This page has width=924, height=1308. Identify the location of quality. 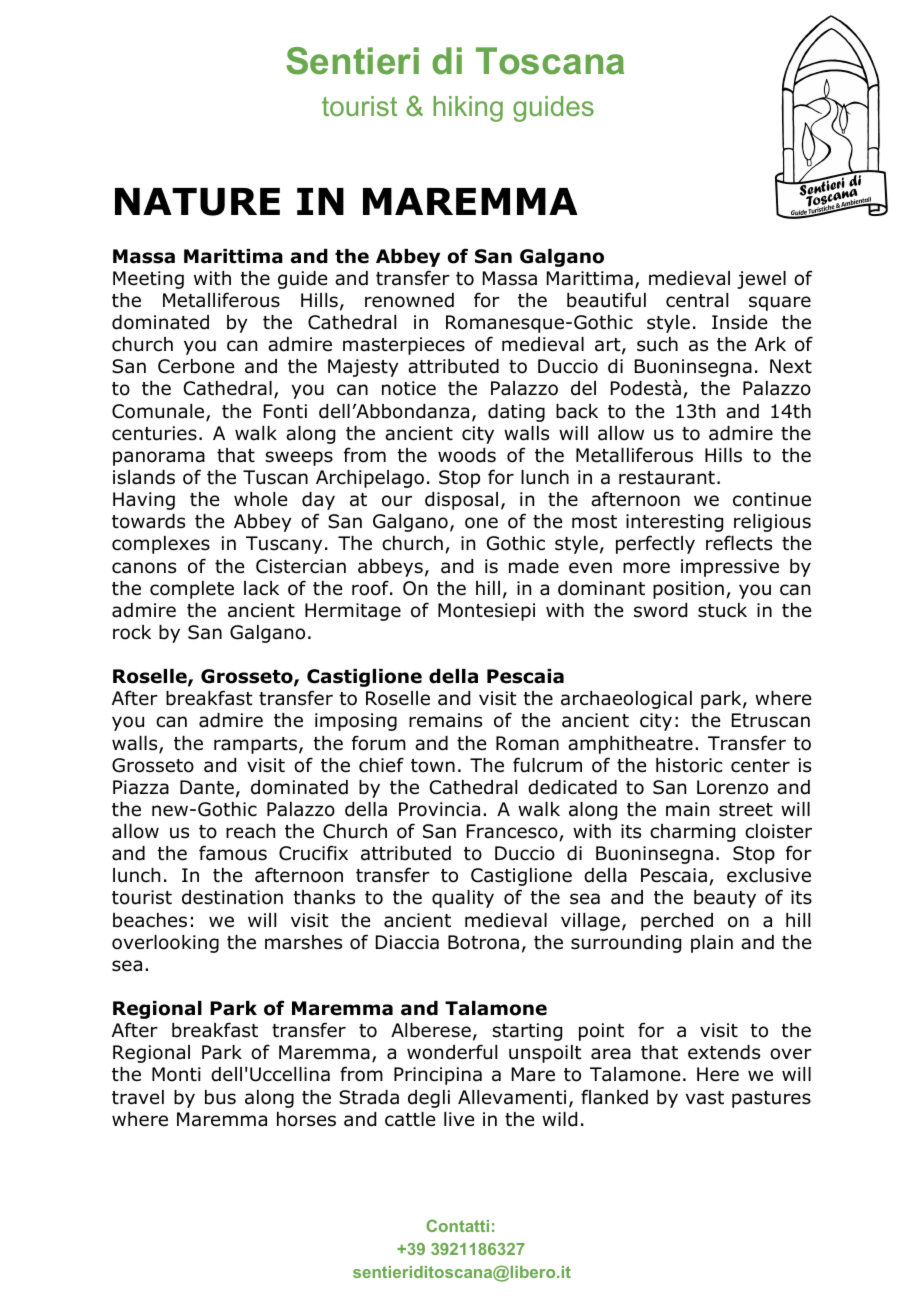
(463, 899).
